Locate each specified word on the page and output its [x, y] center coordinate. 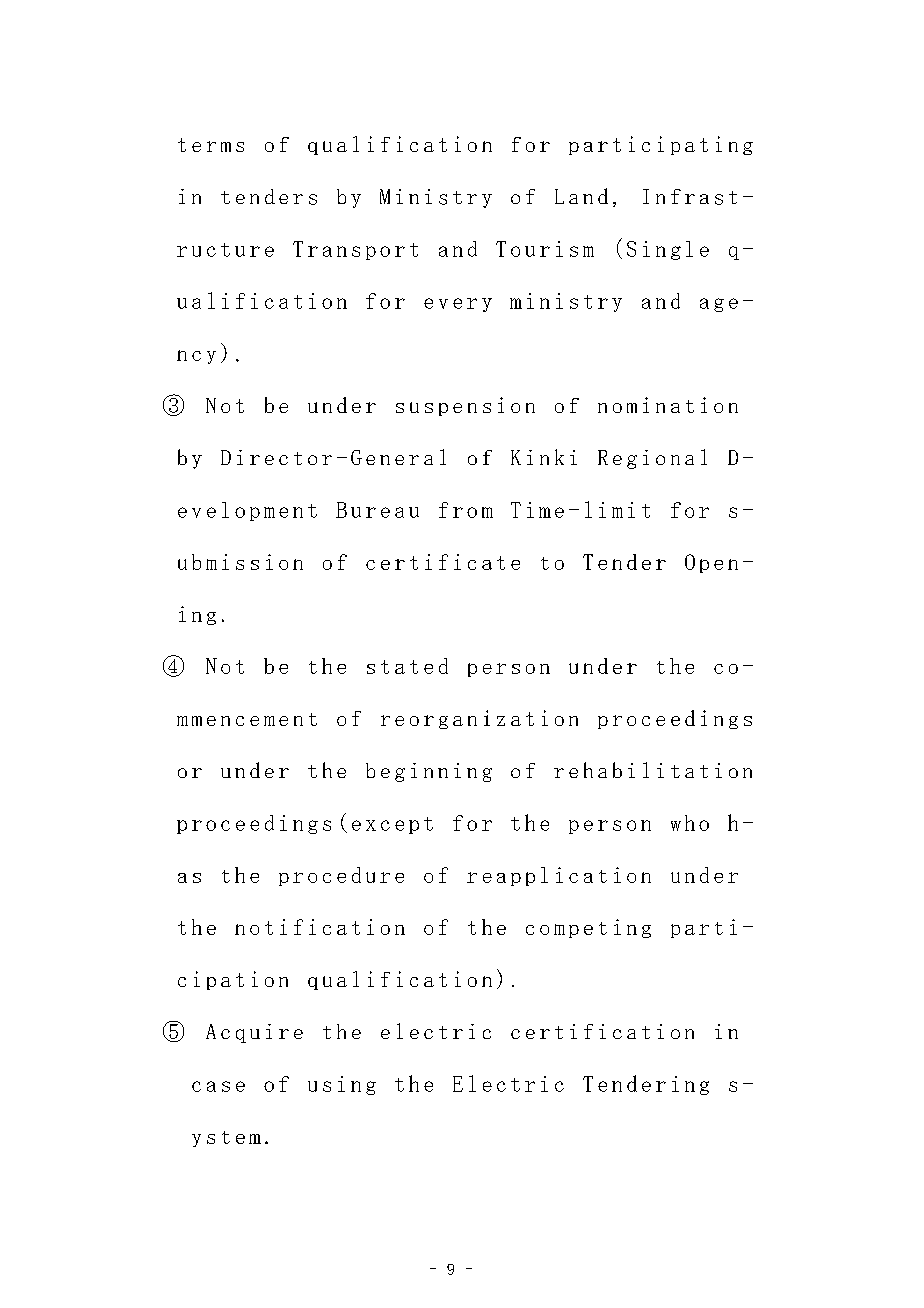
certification [602, 1031]
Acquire [254, 1033]
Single [668, 250]
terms [211, 145]
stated [407, 666]
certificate [443, 562]
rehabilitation [653, 770]
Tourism [545, 249]
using [342, 1085]
